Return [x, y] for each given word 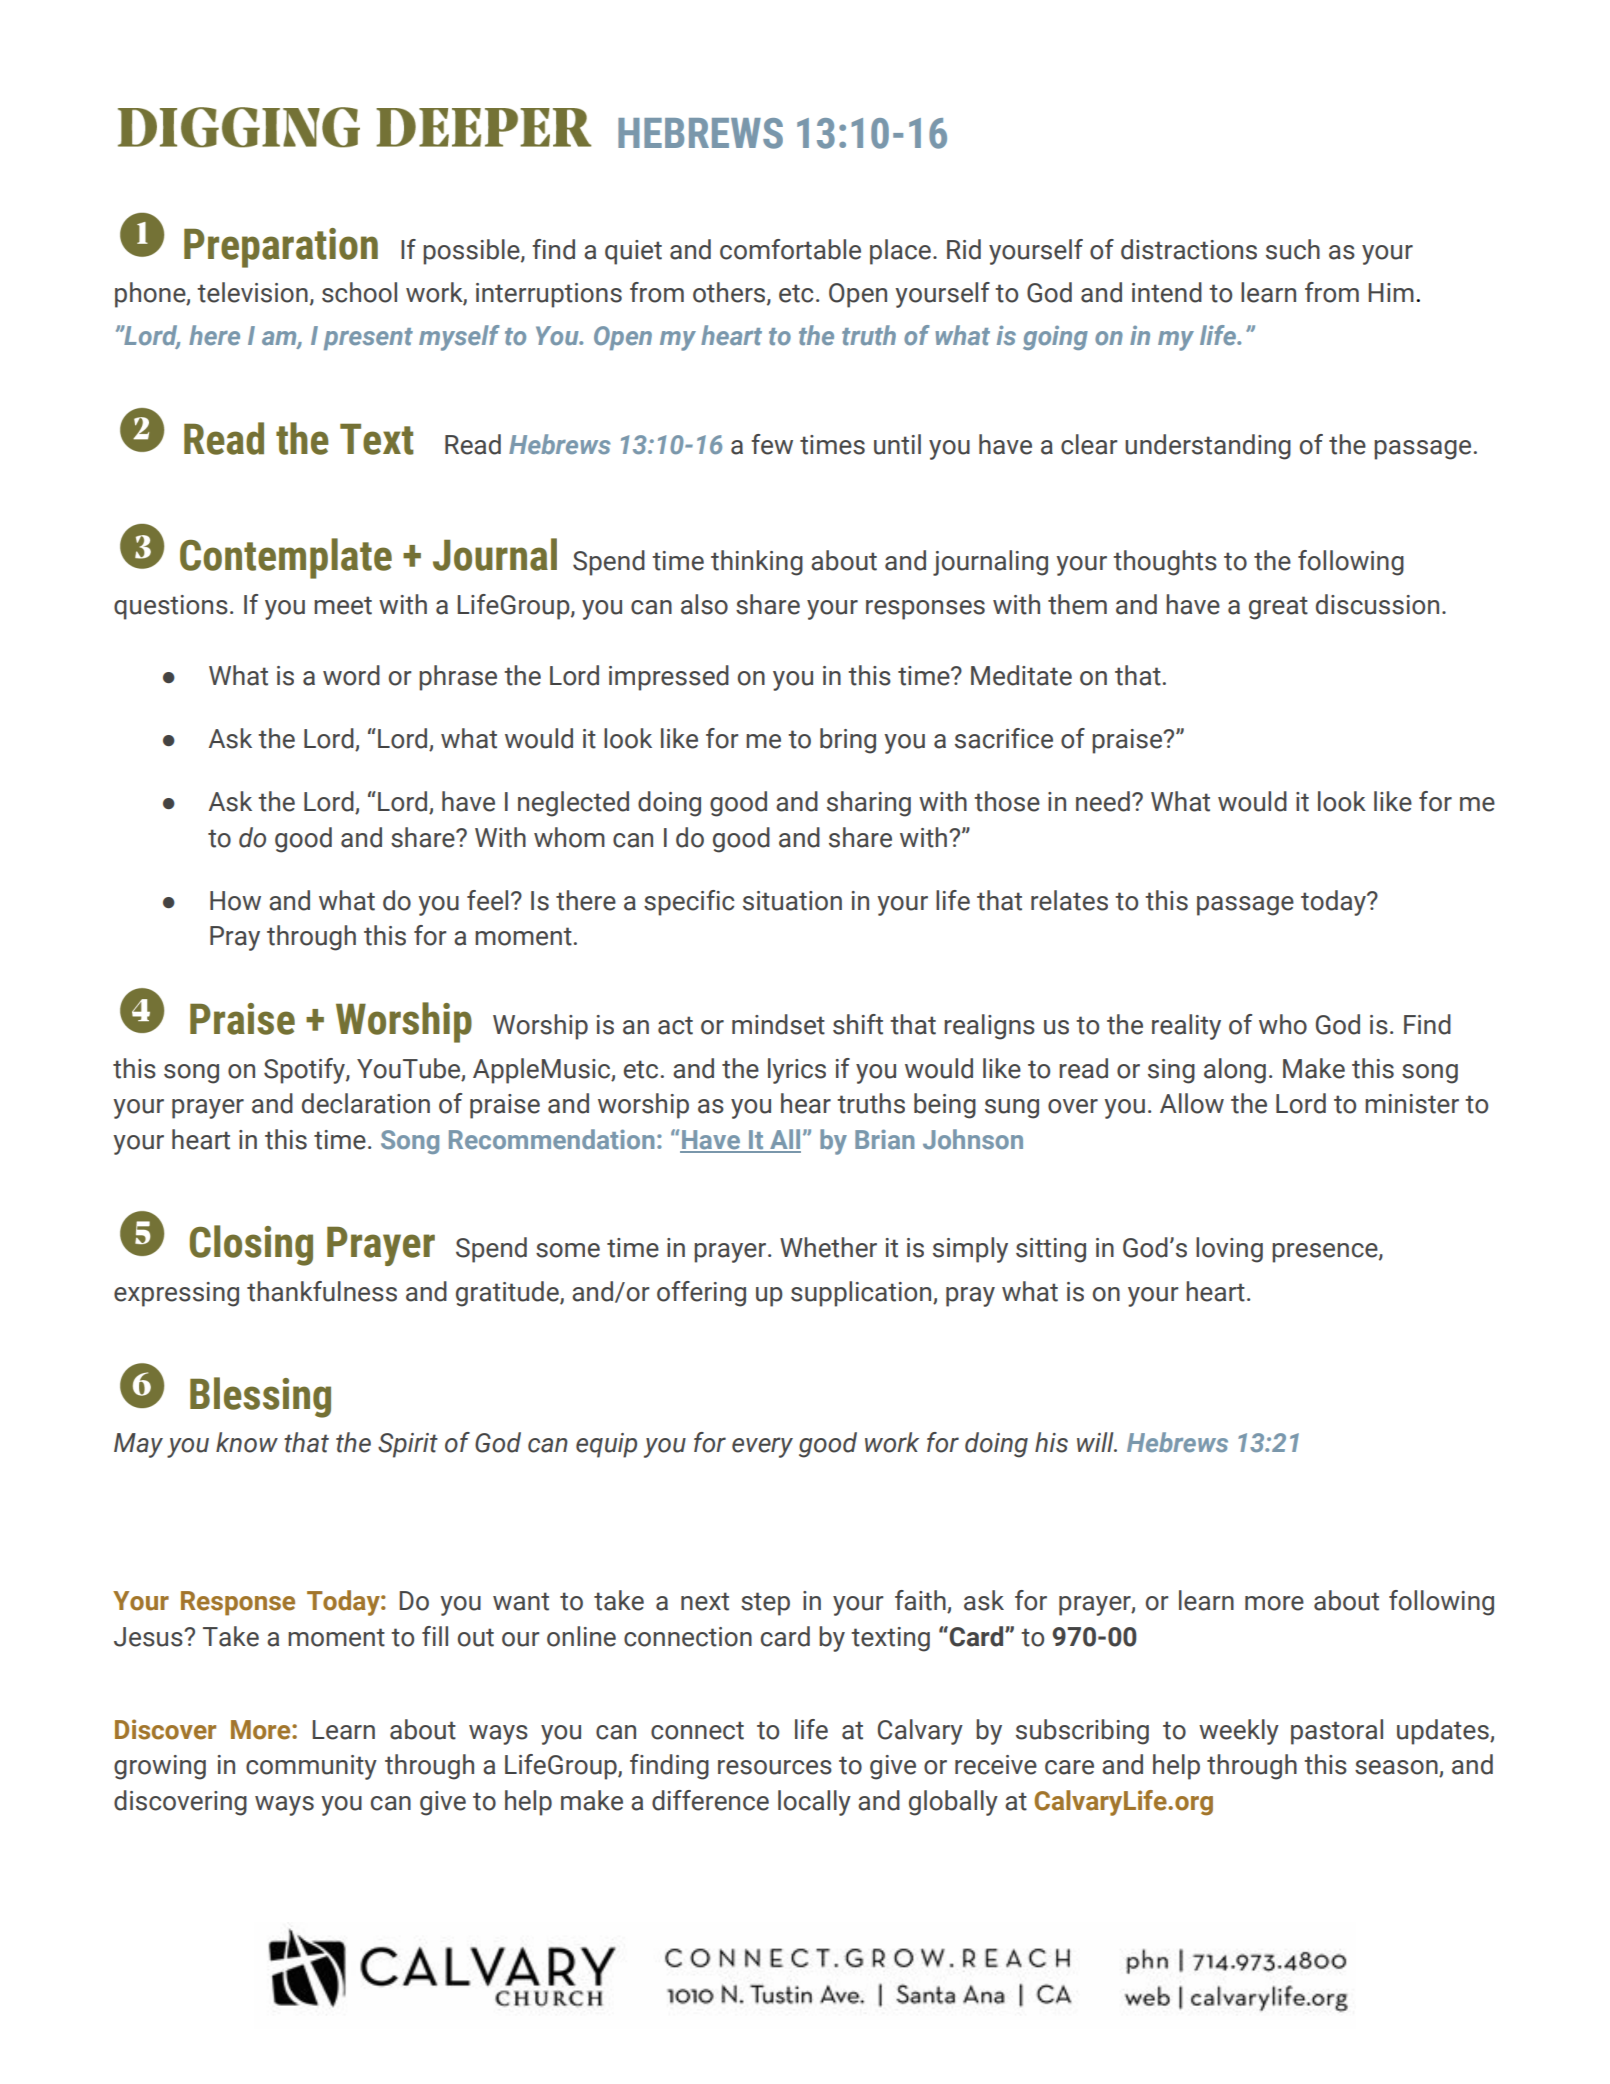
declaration [366, 1103]
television [252, 292]
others [730, 293]
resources [775, 1767]
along [1235, 1071]
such [1293, 249]
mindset [778, 1024]
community [311, 1767]
